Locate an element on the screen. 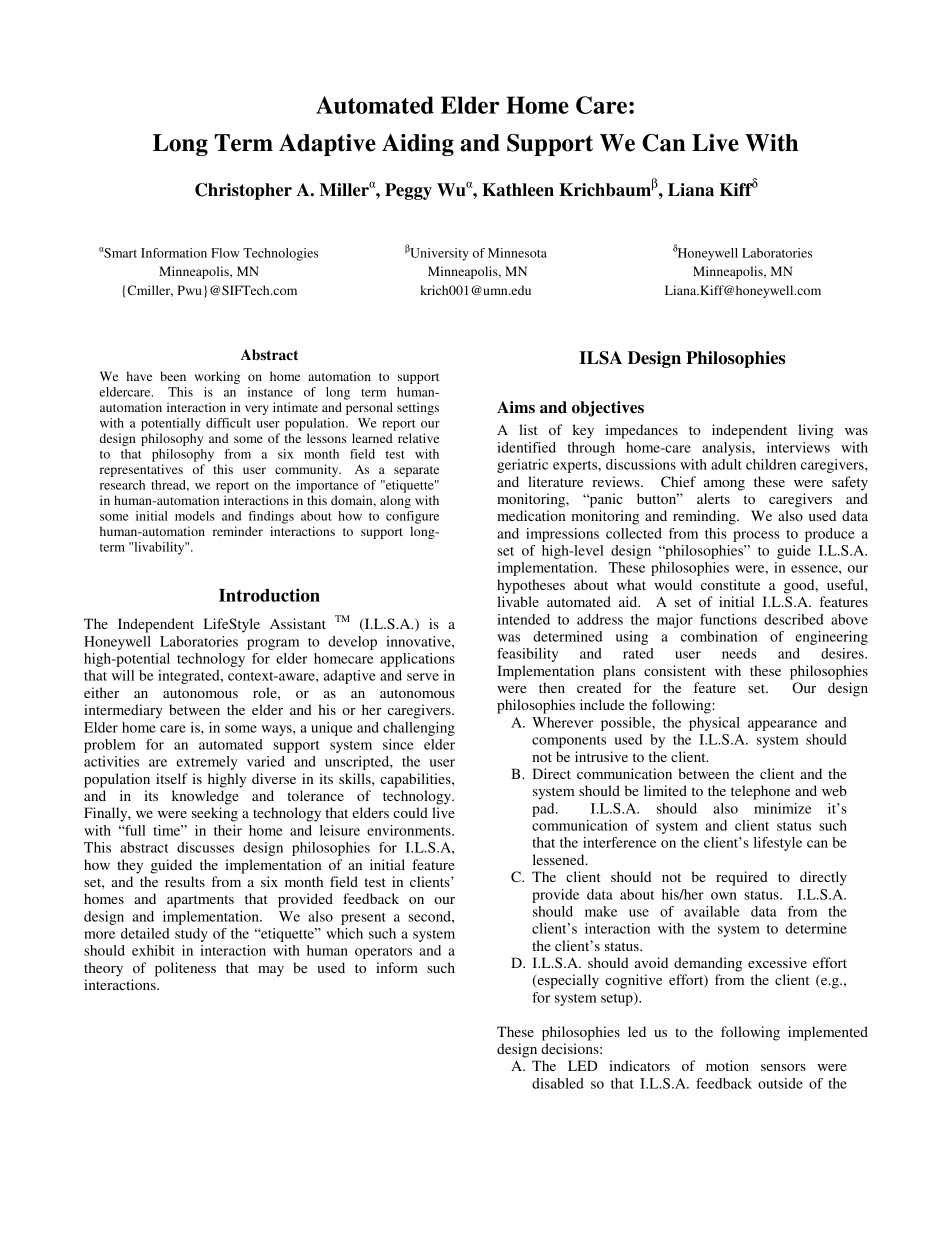 The image size is (952, 1233). Introduction is located at coordinates (269, 595).
